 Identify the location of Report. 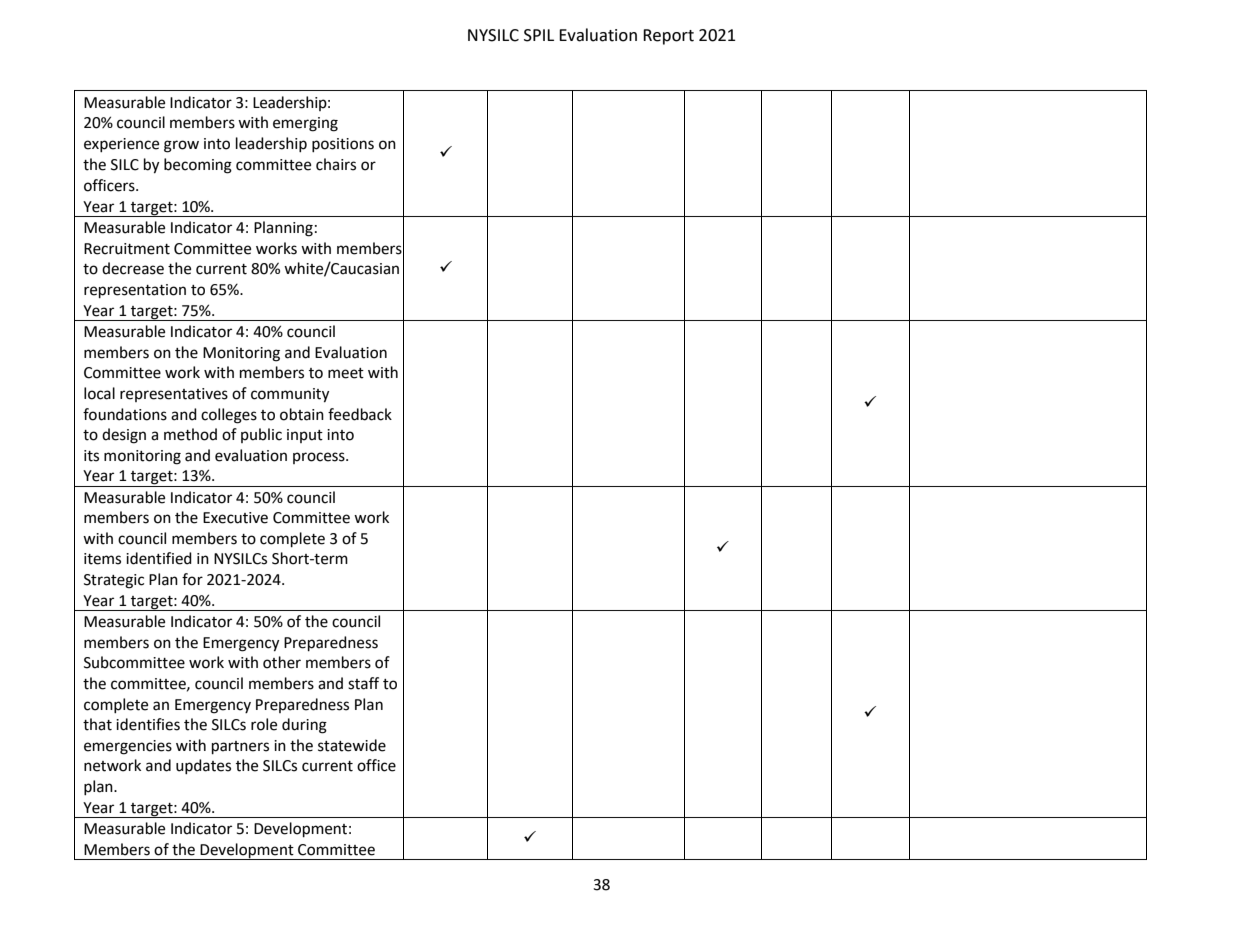
(668, 37).
